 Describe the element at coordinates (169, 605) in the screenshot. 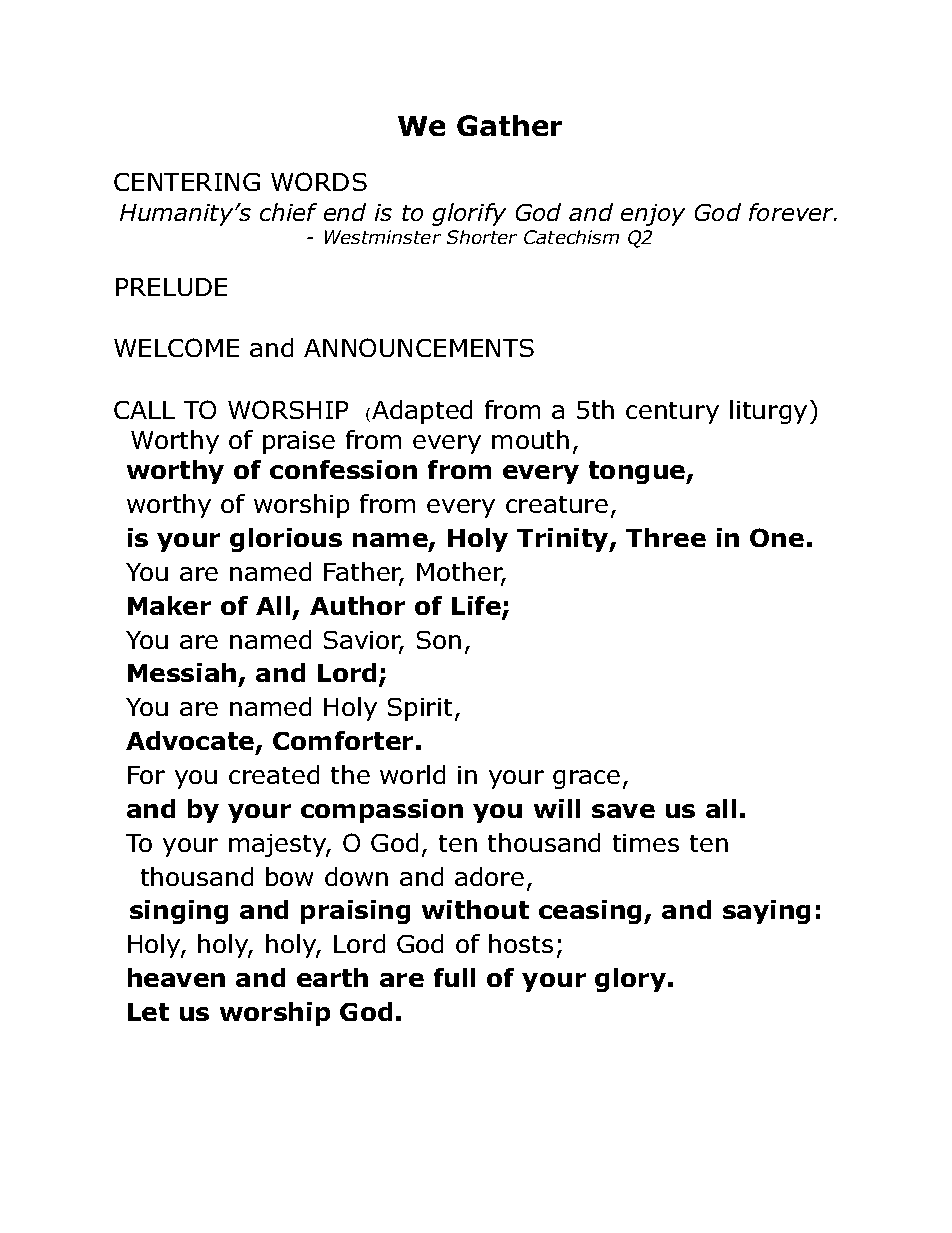

I see `Maker` at that location.
